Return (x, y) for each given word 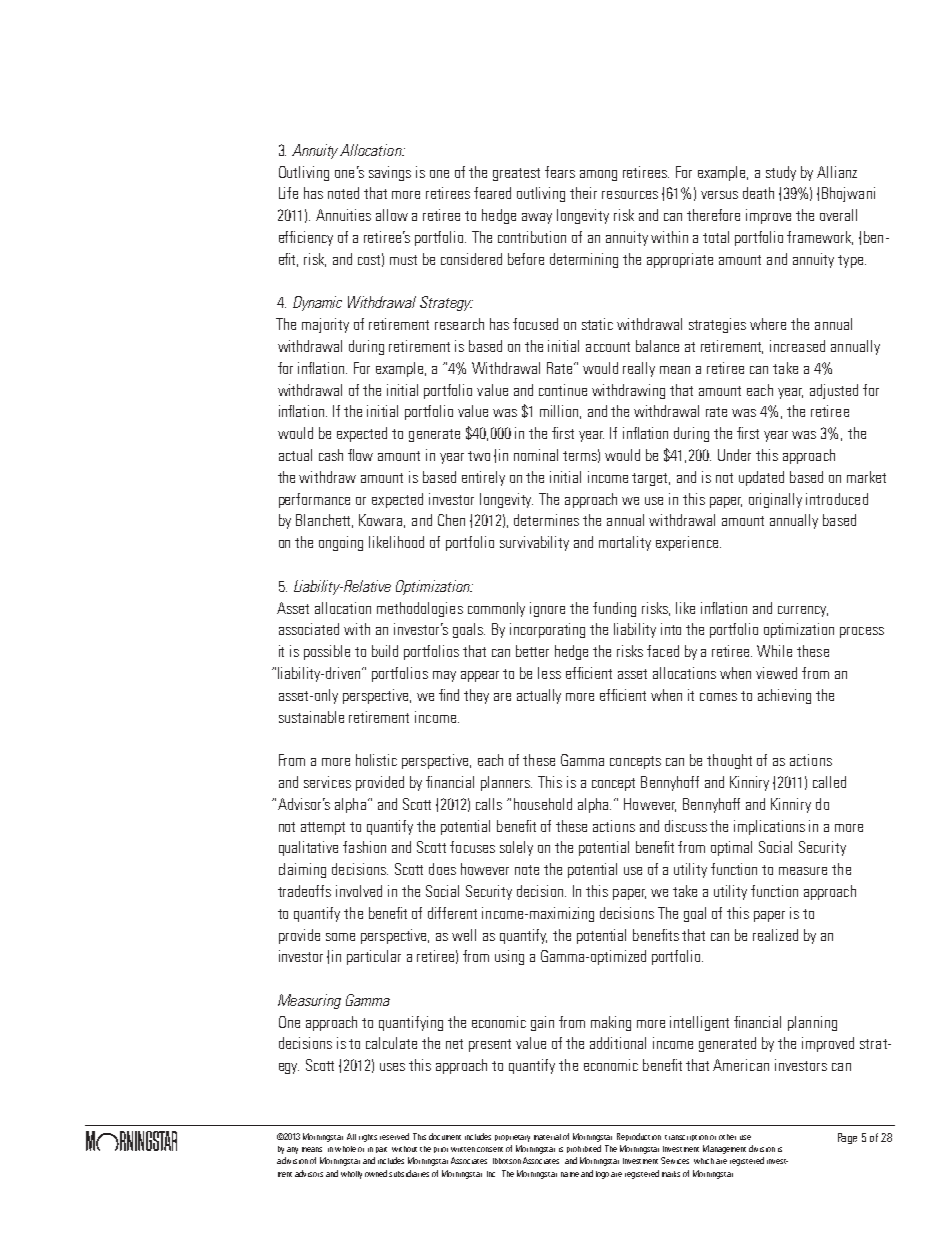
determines (546, 520)
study (781, 173)
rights (368, 1138)
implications (769, 827)
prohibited (584, 1149)
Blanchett (324, 521)
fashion (364, 847)
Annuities (343, 215)
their (583, 193)
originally (775, 500)
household (543, 804)
